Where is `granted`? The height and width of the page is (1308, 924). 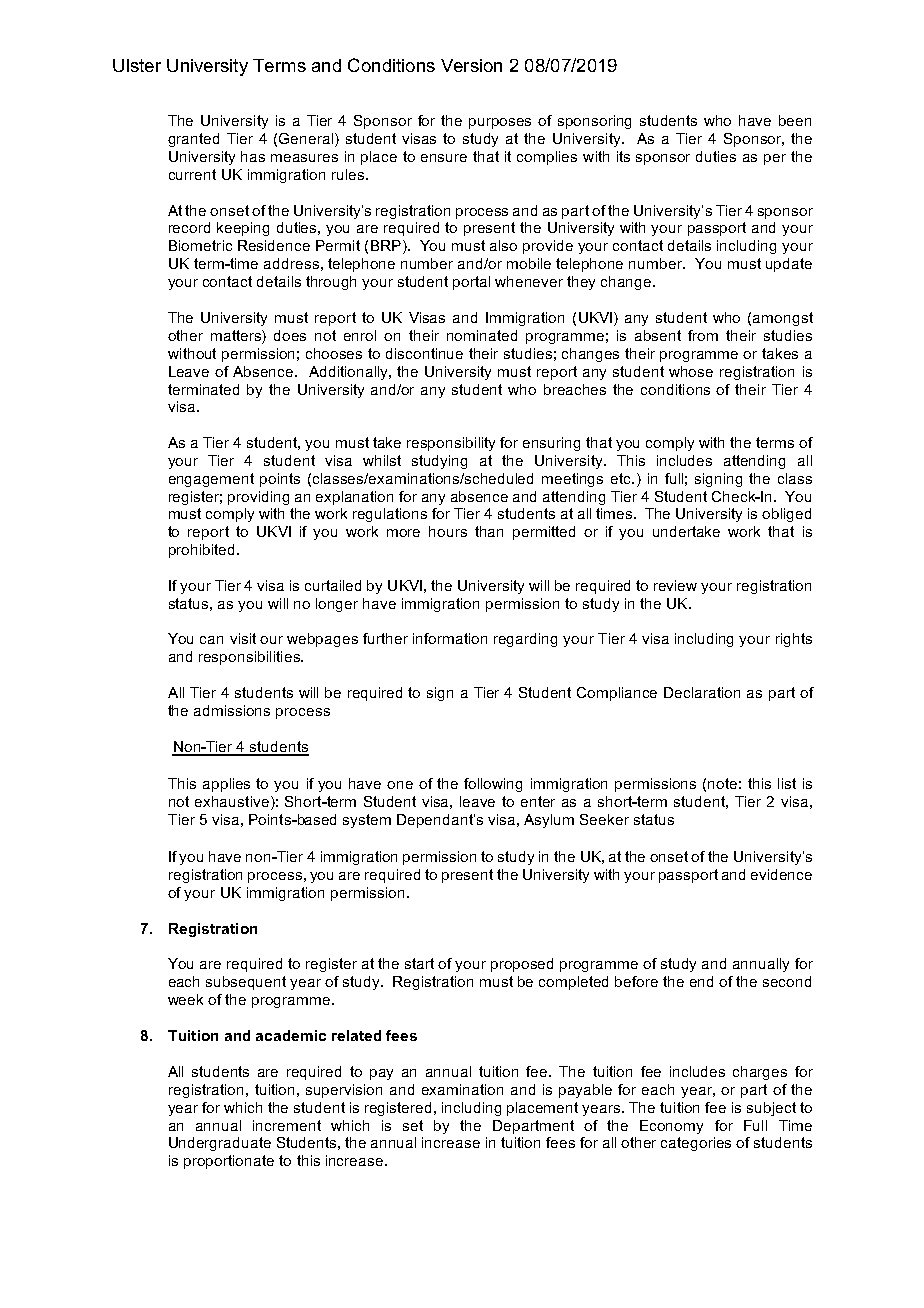 granted is located at coordinates (193, 140).
